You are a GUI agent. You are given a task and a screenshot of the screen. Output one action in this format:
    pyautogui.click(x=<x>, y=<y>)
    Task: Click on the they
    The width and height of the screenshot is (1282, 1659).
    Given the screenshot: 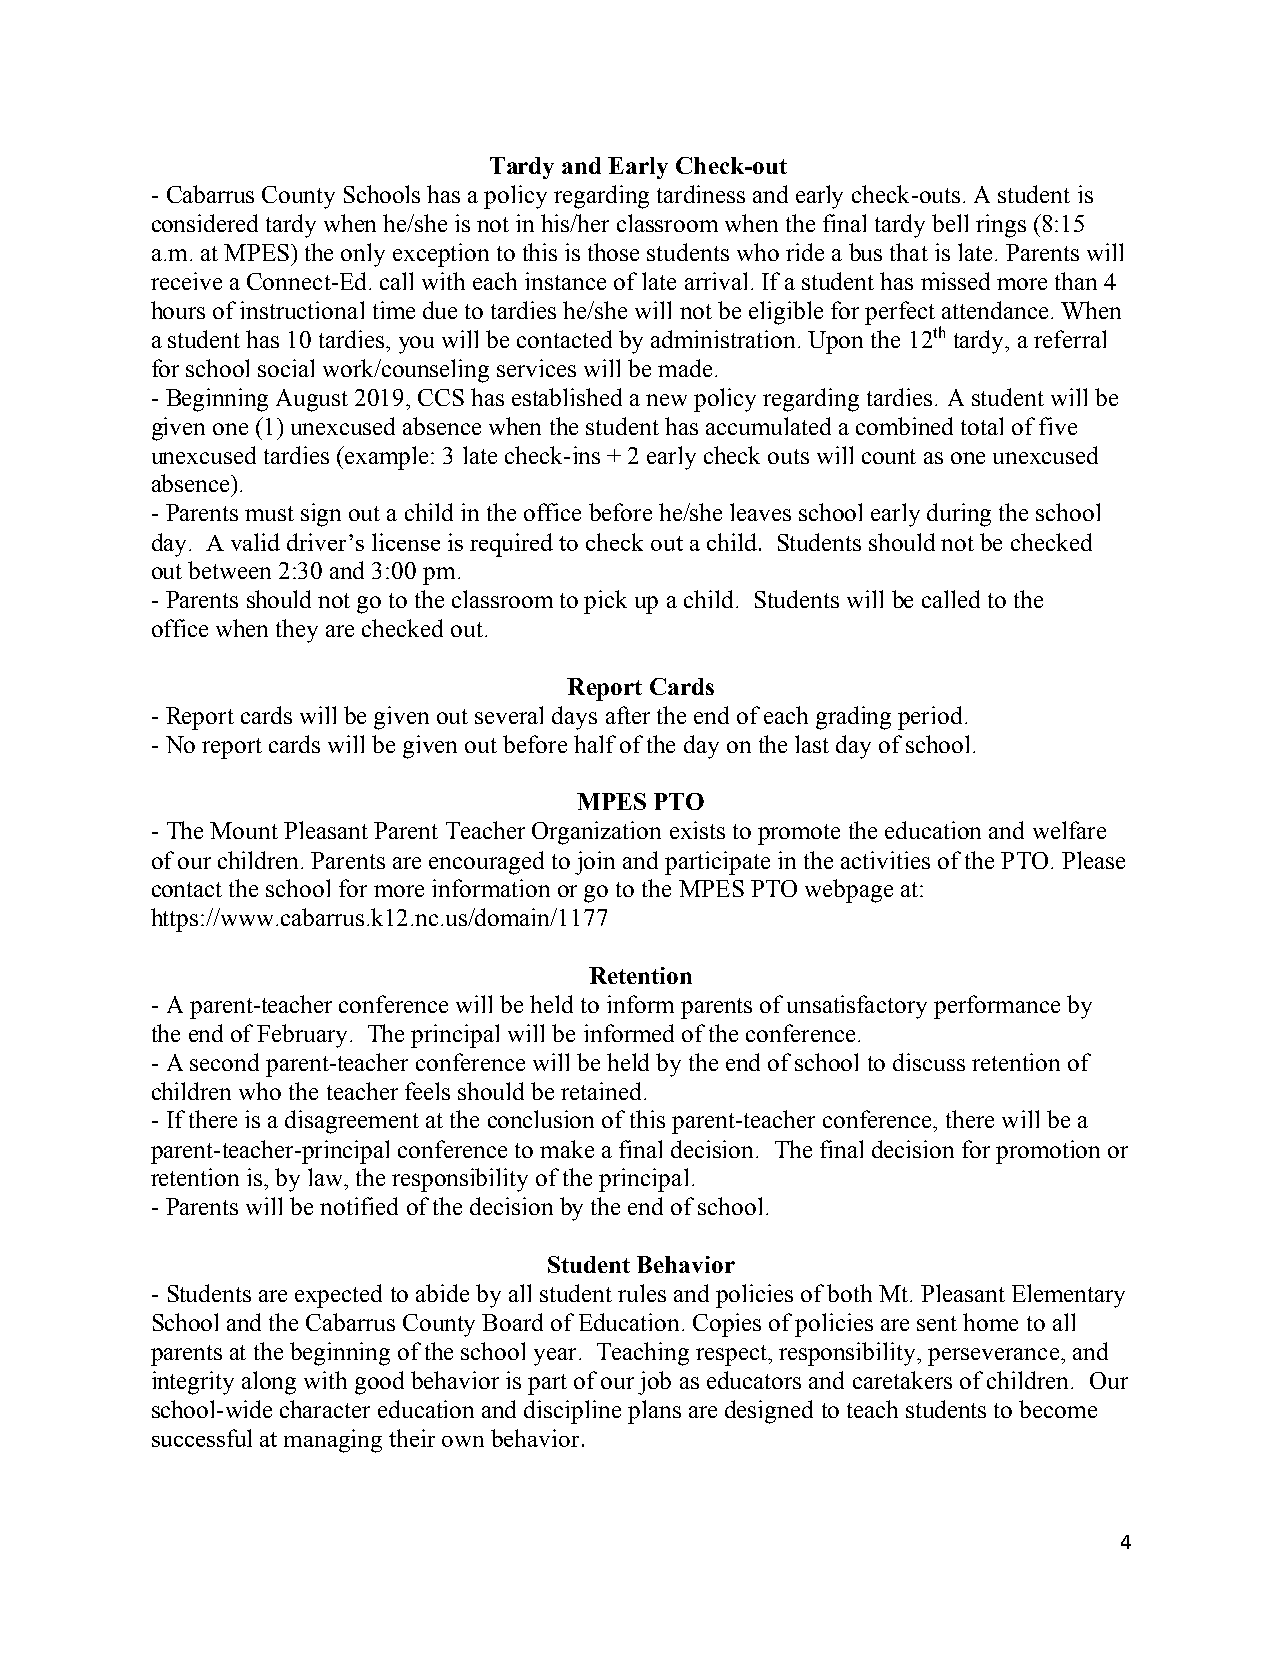 What is the action you would take?
    pyautogui.click(x=297, y=631)
